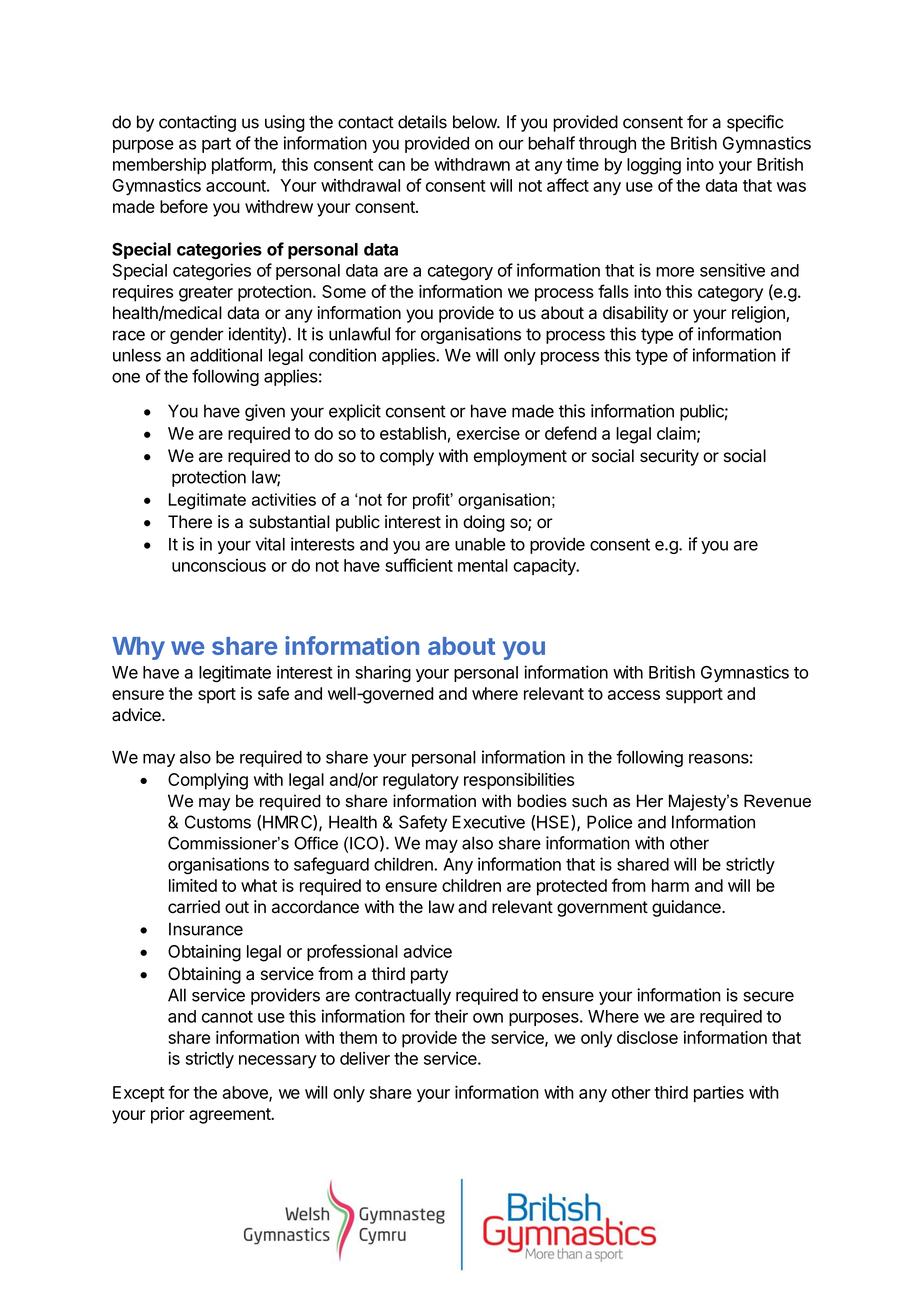  I want to click on exercise, so click(488, 433).
